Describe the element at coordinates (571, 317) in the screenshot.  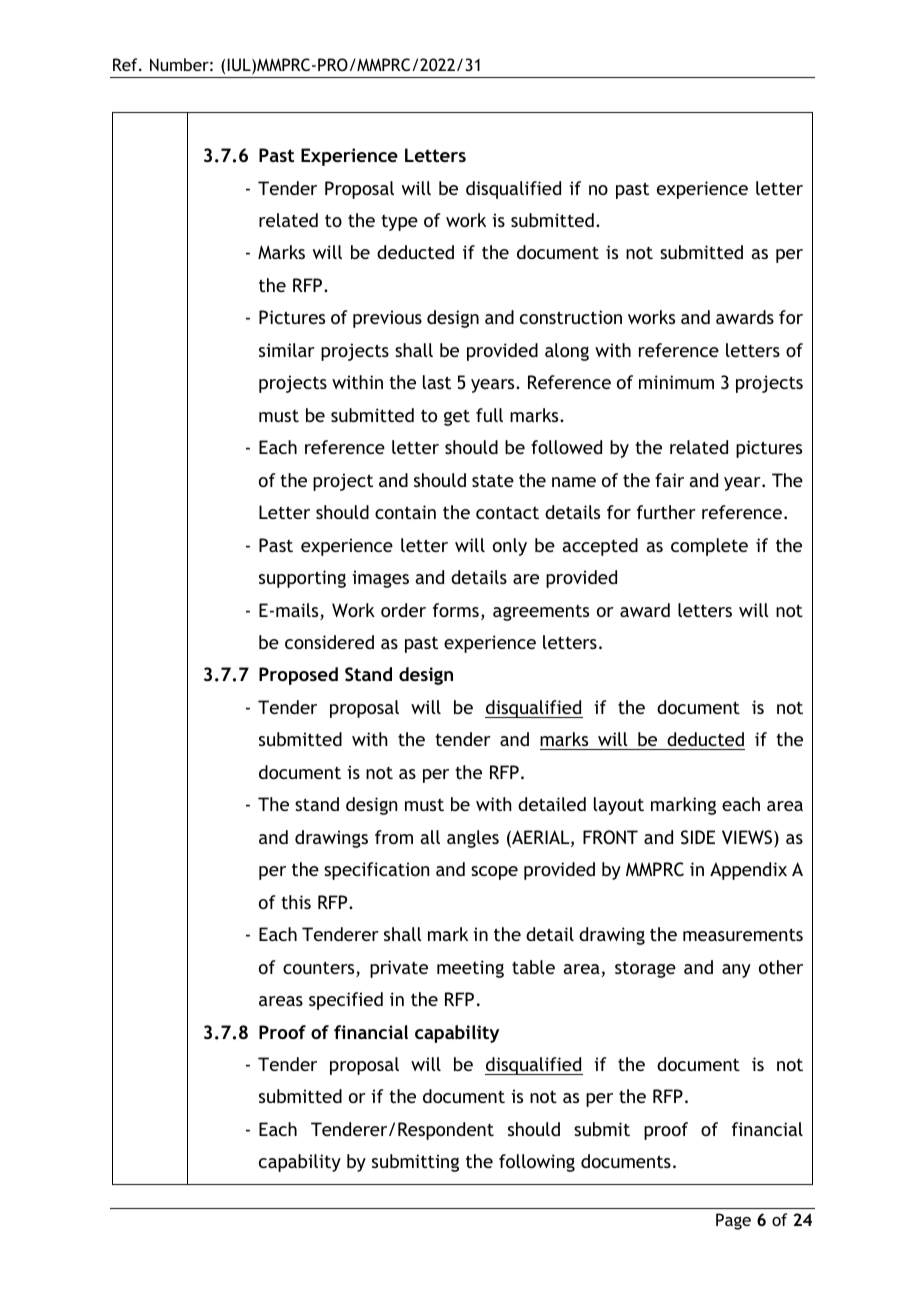
I see `construction` at that location.
